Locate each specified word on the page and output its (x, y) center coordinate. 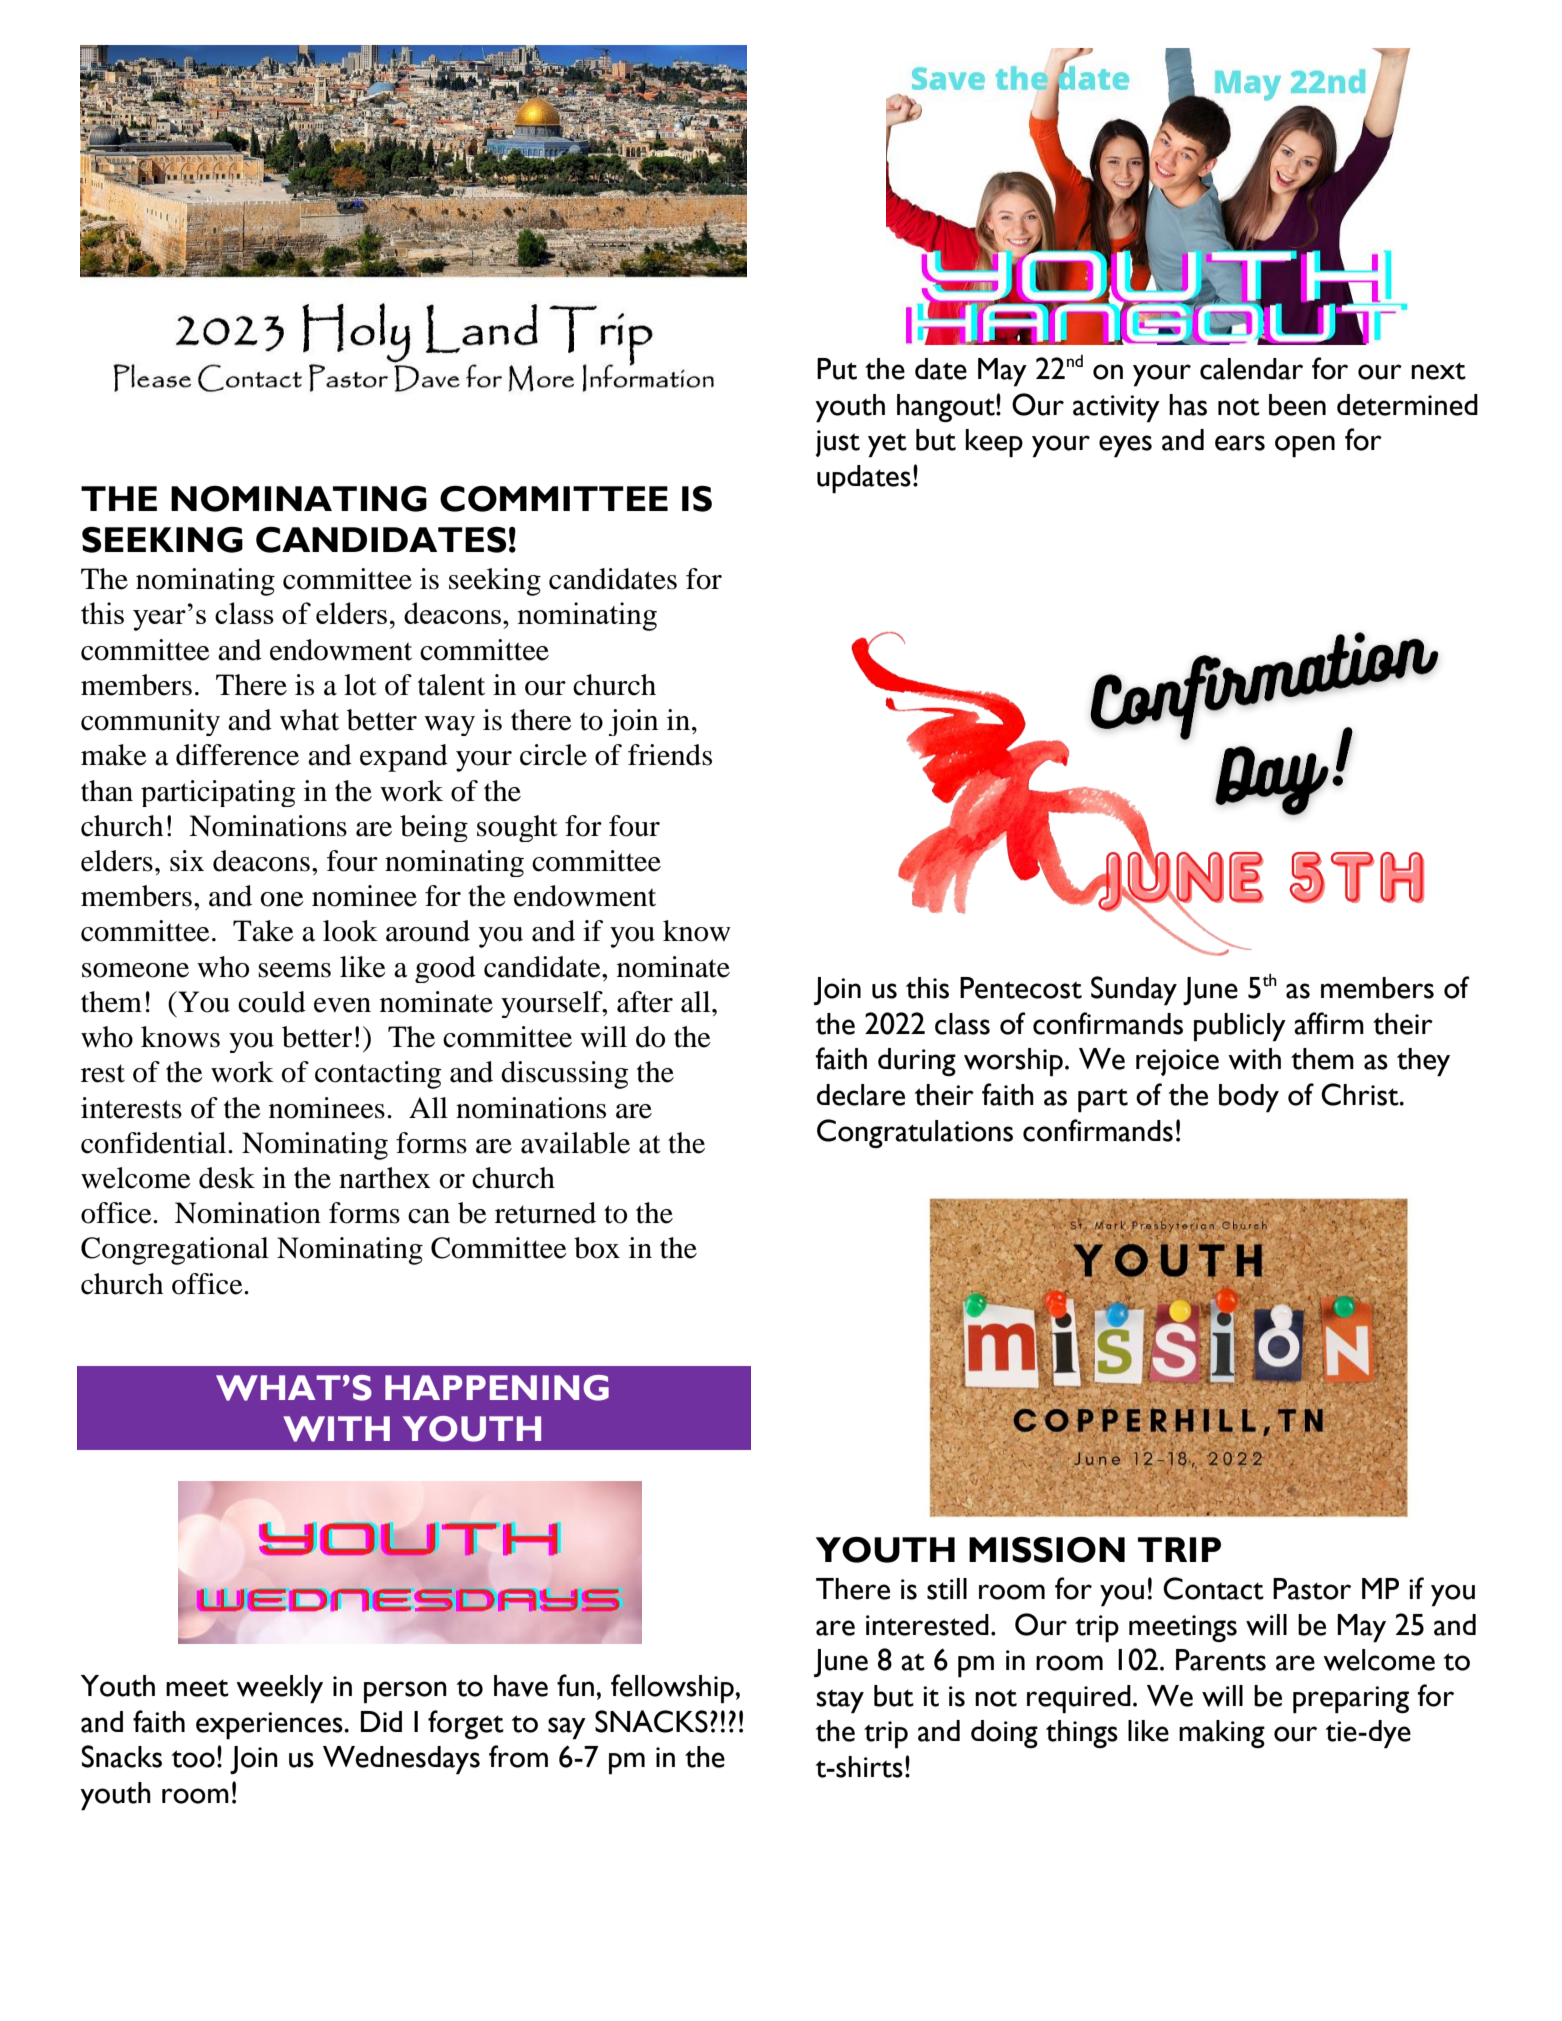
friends (670, 755)
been (1297, 405)
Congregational (175, 1251)
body (1249, 1098)
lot (360, 685)
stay (840, 1701)
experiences (270, 1726)
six (187, 861)
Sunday (1134, 991)
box (597, 1248)
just (838, 443)
